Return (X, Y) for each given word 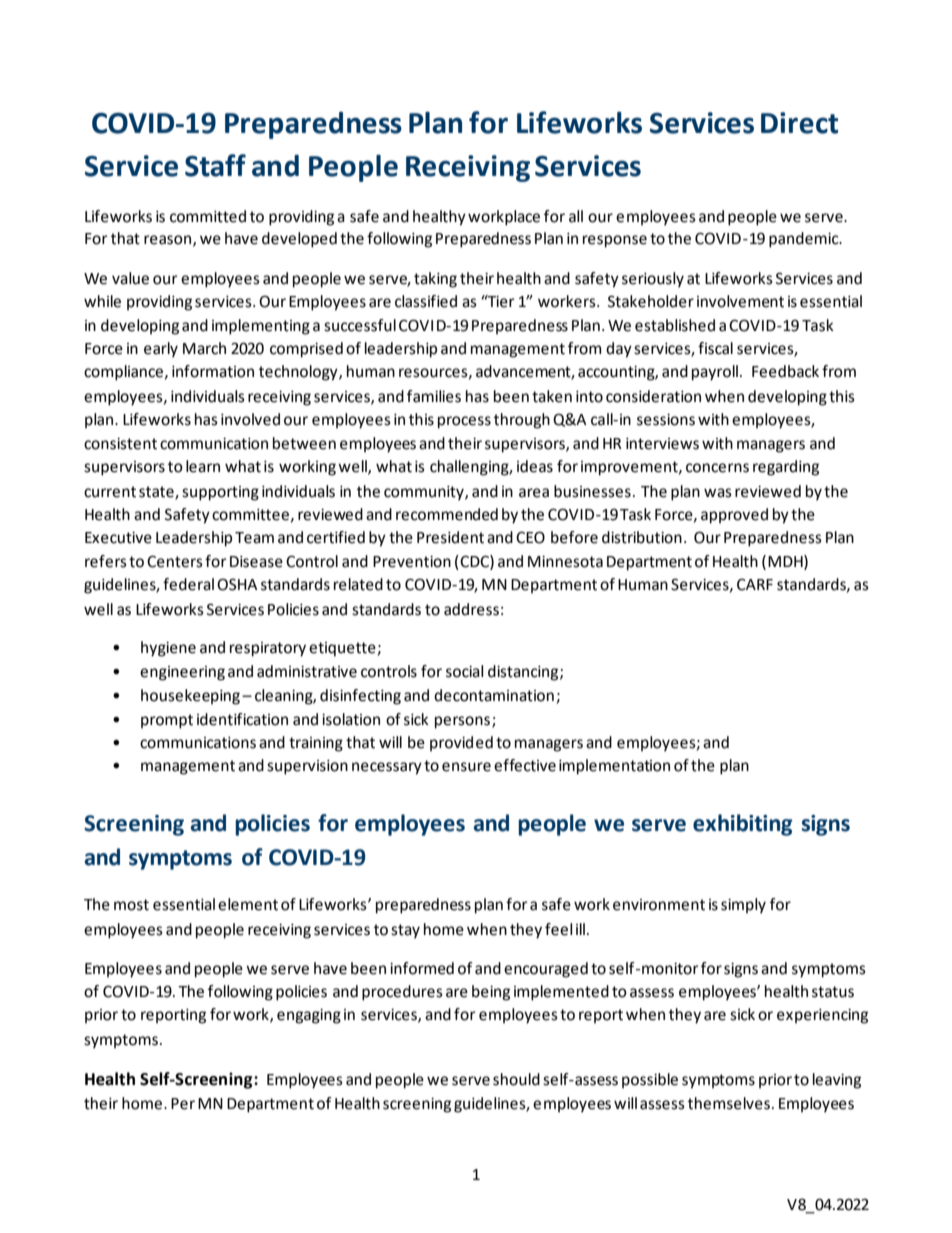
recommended (447, 514)
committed (208, 216)
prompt (167, 721)
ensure (466, 767)
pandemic (805, 240)
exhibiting (742, 825)
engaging (309, 1016)
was (718, 493)
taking (435, 280)
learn (203, 466)
